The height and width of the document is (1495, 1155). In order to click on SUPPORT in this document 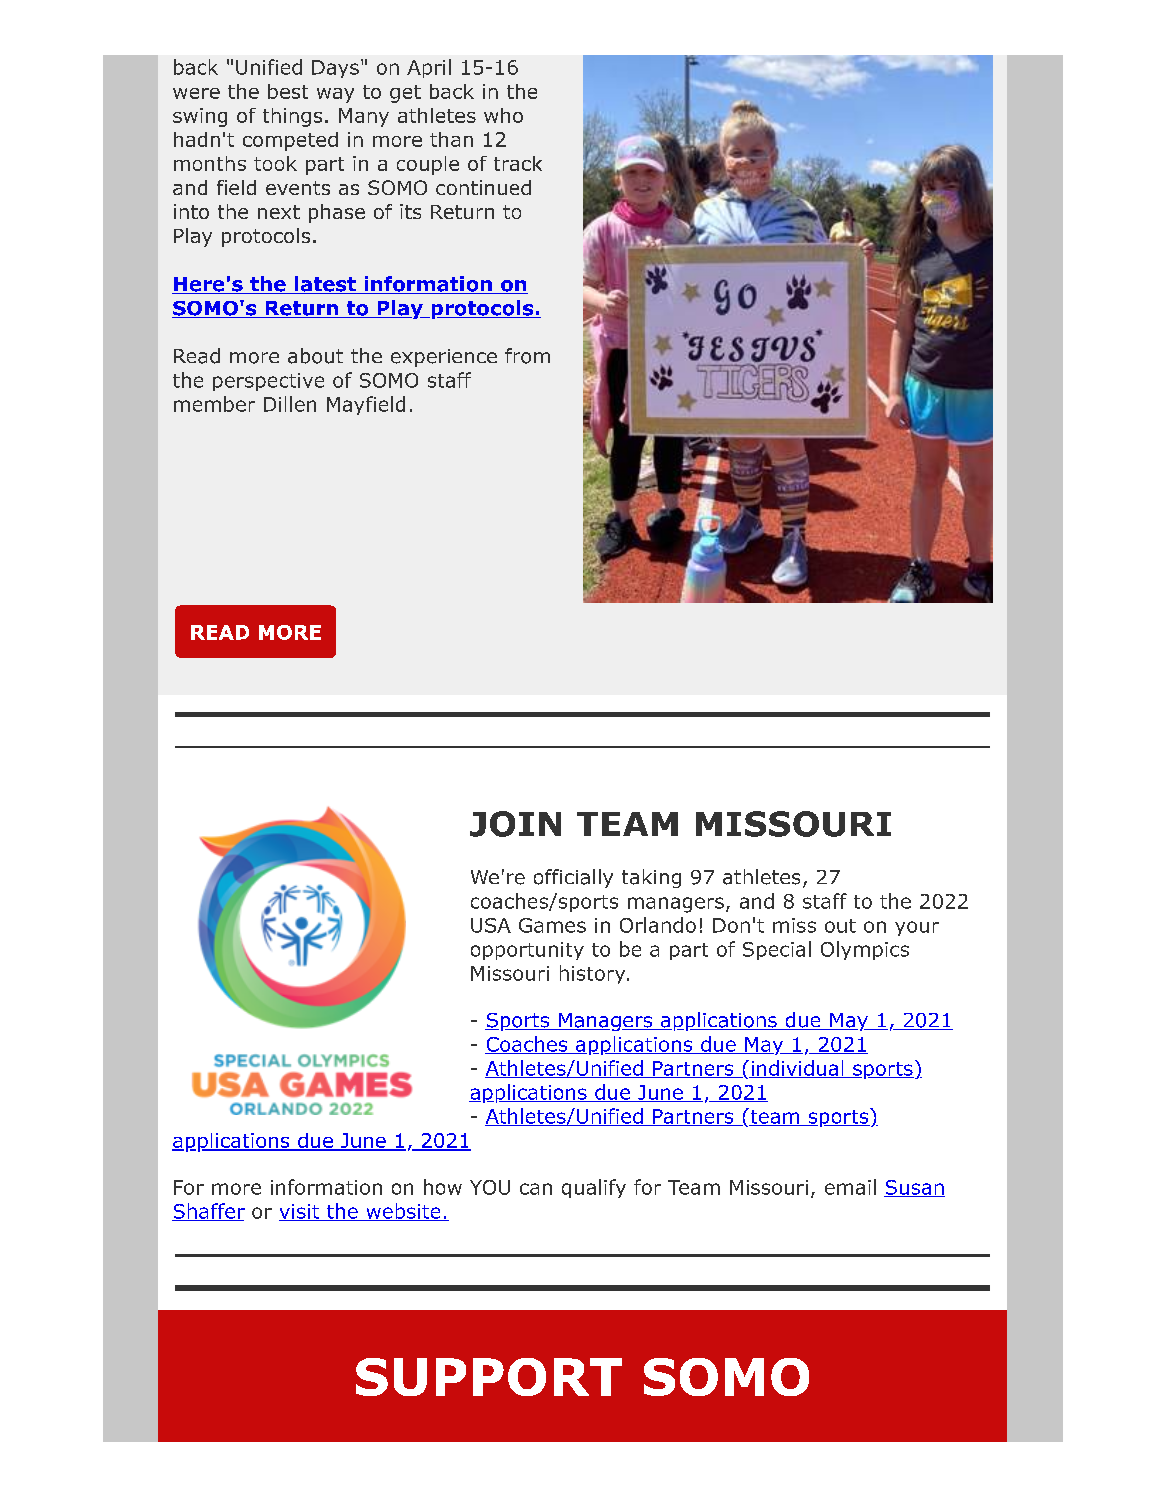, I will do `click(489, 1377)`.
